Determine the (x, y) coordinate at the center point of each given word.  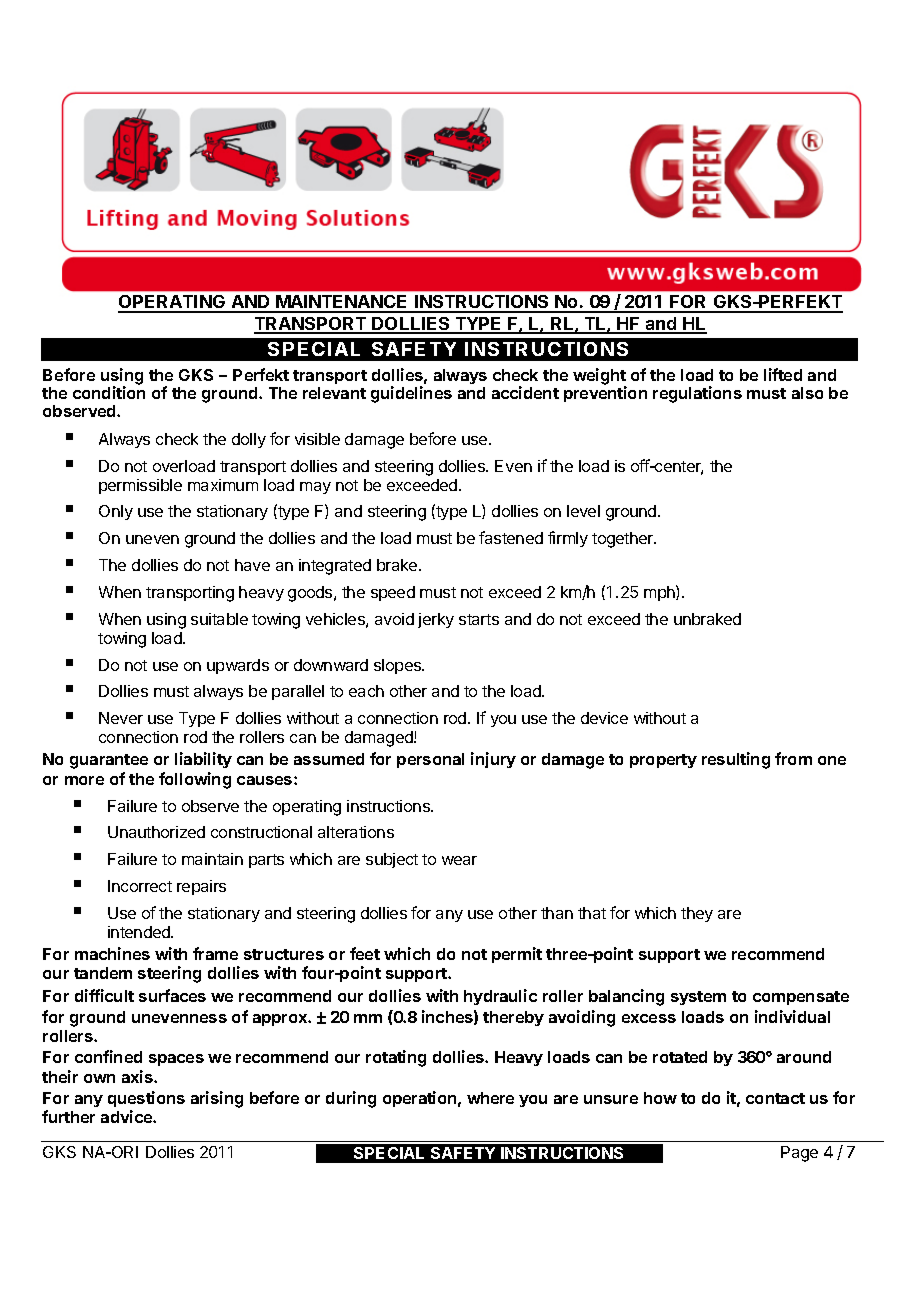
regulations (697, 394)
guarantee (109, 761)
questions (146, 1099)
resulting (736, 760)
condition (109, 392)
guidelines (411, 394)
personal (430, 760)
